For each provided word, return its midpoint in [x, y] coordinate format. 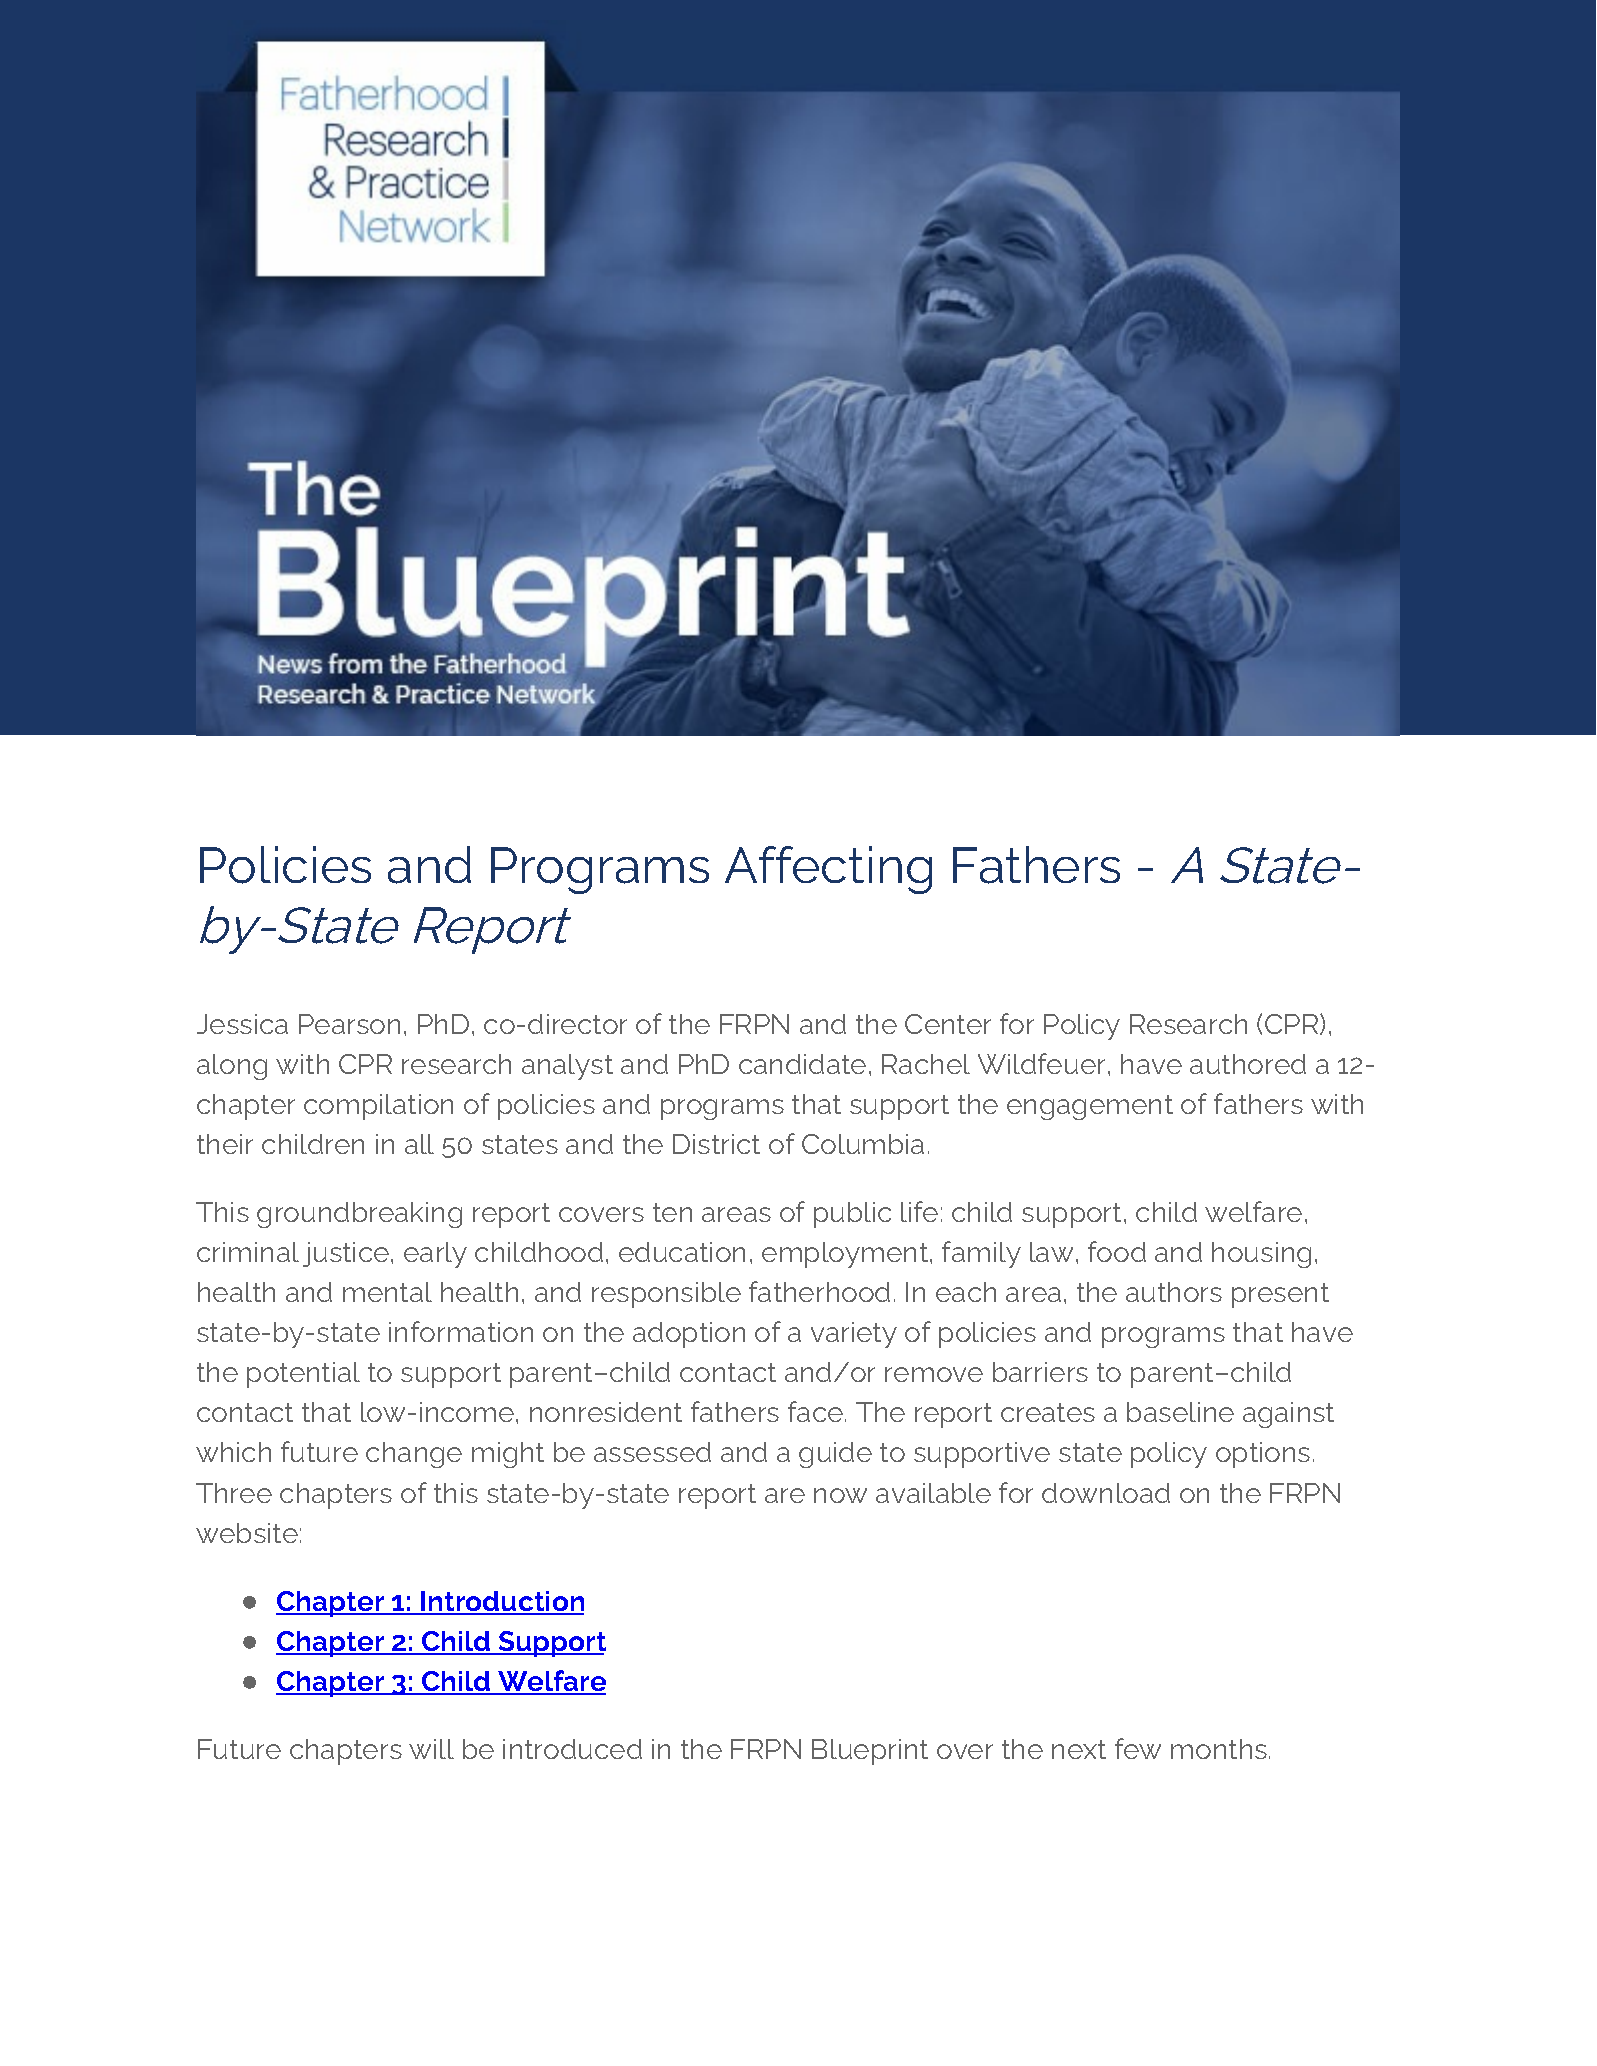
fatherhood [819, 1291]
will [431, 1749]
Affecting [828, 870]
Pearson [349, 1024]
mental [387, 1292]
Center [948, 1024]
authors [1174, 1292]
